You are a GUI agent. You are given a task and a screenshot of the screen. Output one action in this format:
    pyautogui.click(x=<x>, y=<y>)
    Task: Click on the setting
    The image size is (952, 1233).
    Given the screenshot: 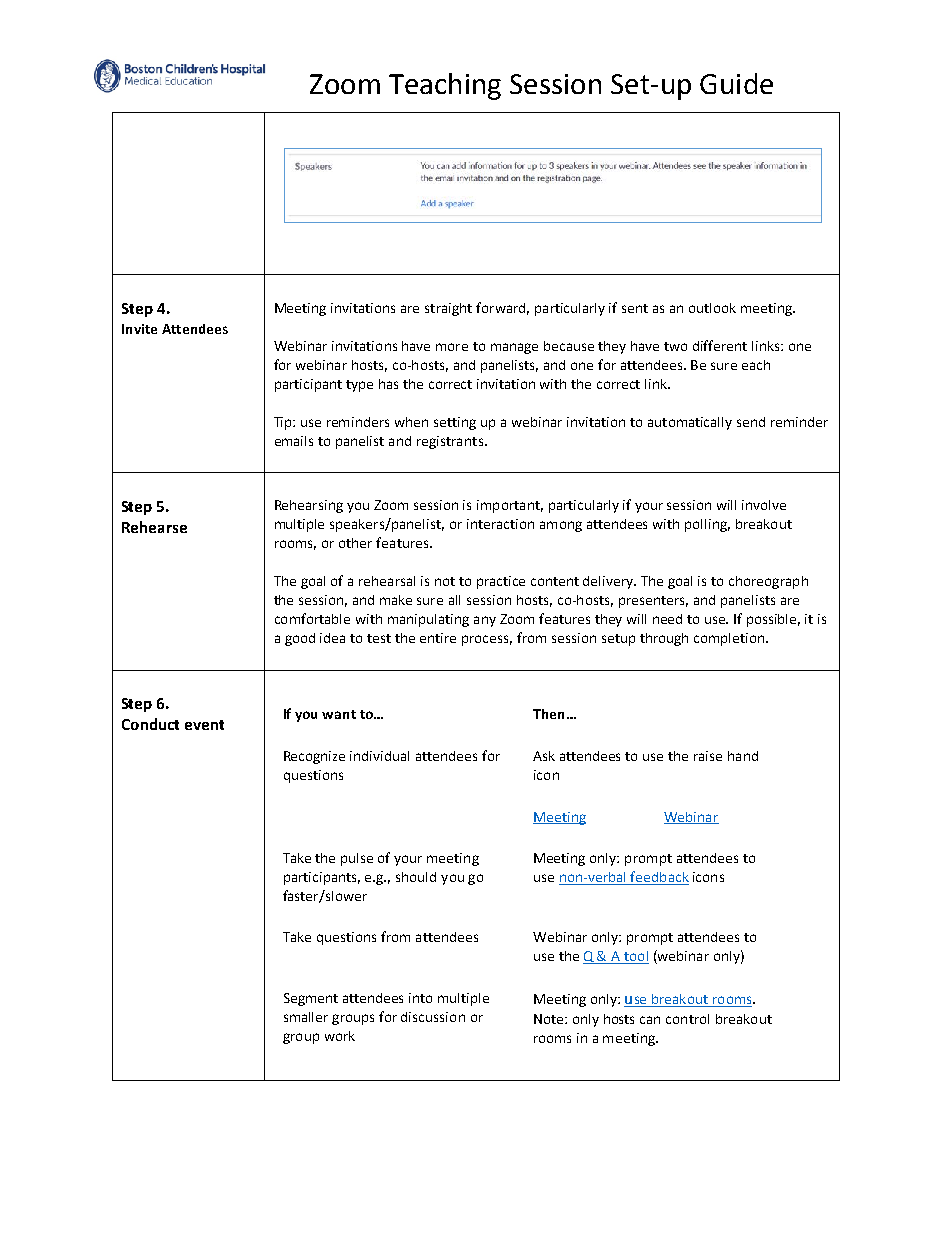 What is the action you would take?
    pyautogui.click(x=455, y=423)
